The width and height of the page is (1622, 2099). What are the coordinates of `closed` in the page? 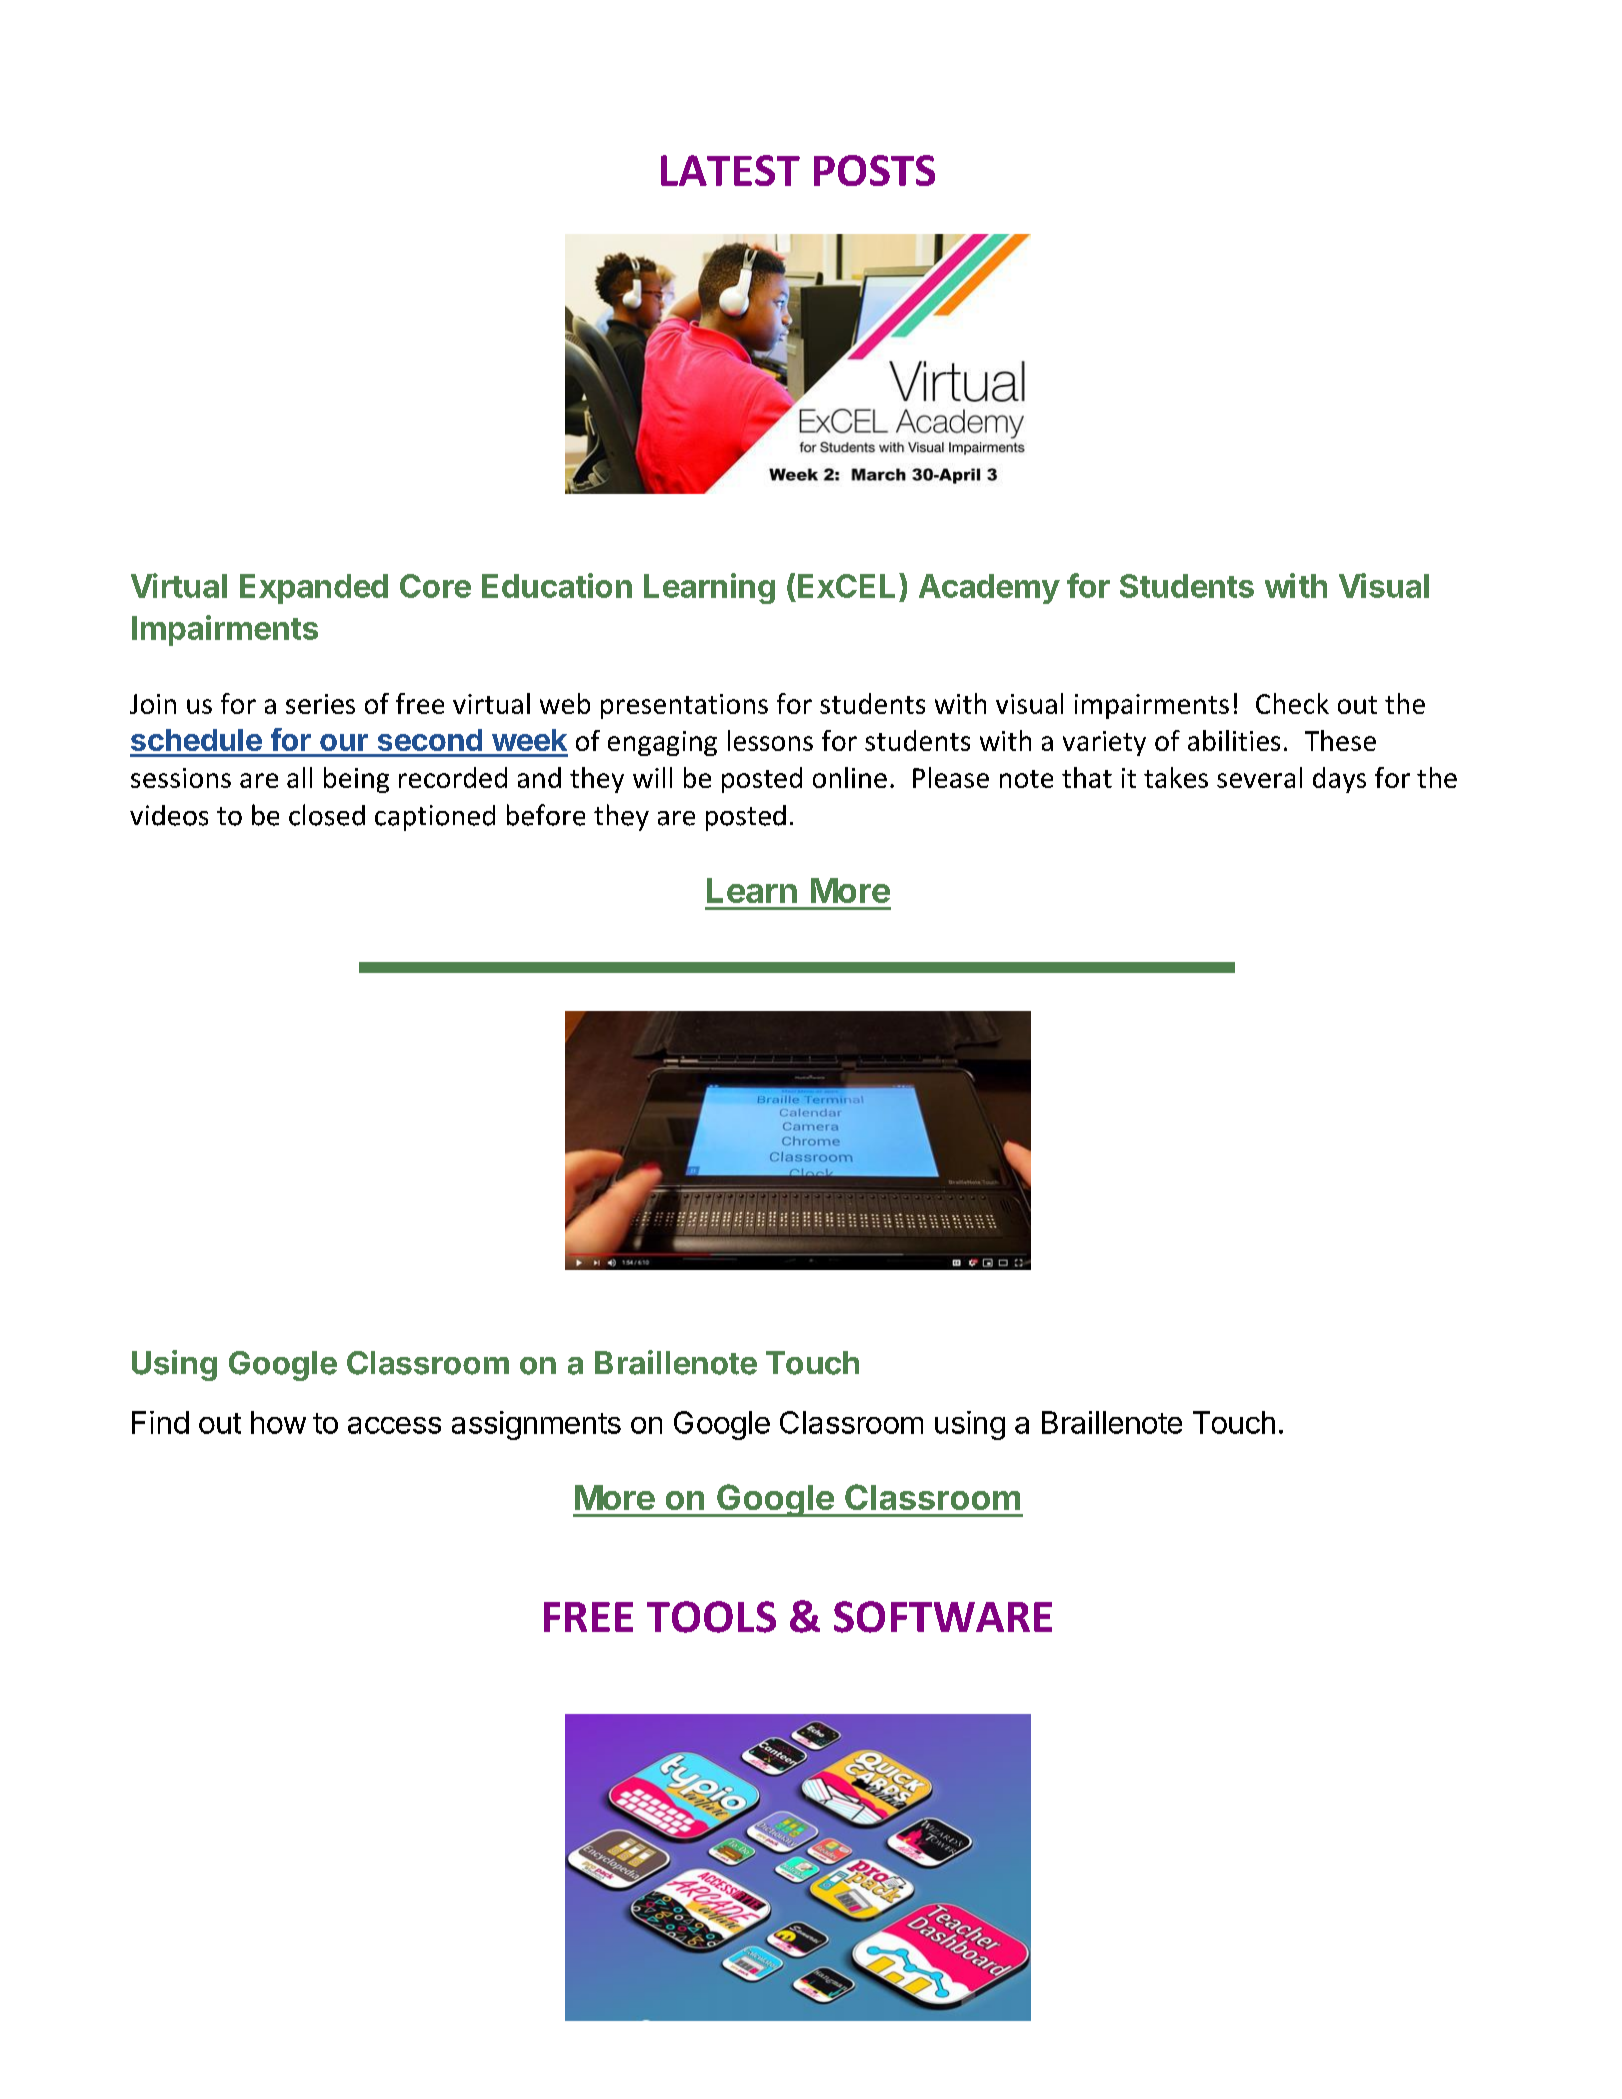 It's located at (327, 815).
